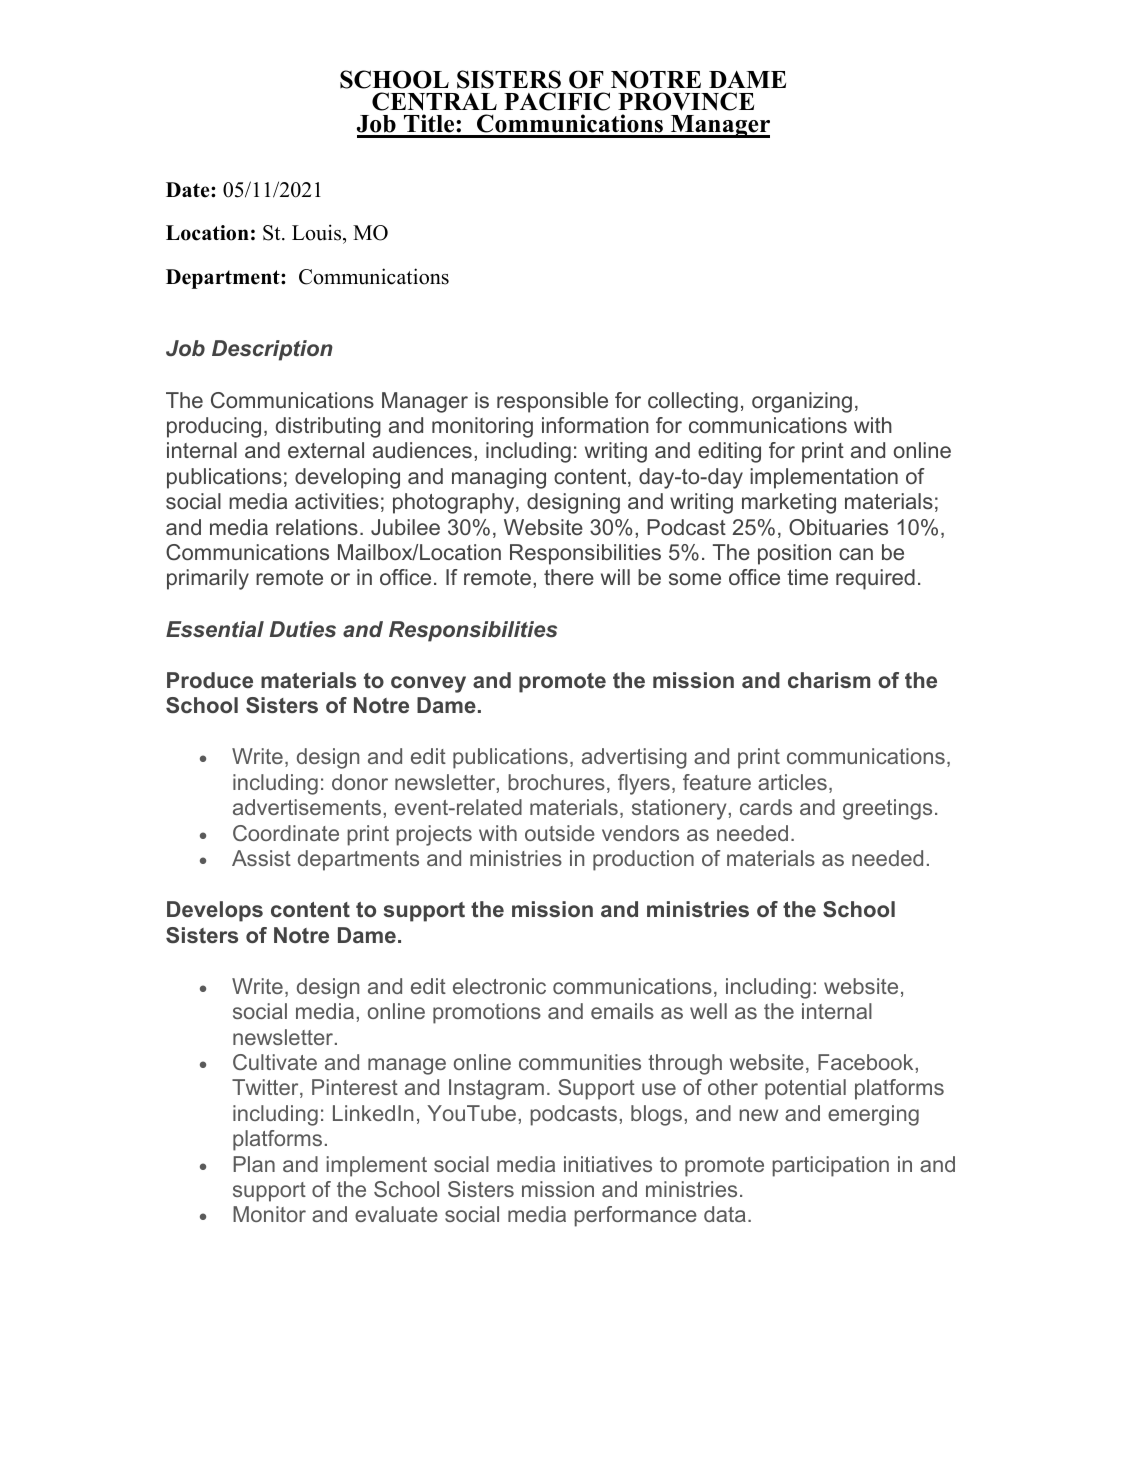 The height and width of the screenshot is (1458, 1127). What do you see at coordinates (708, 1011) in the screenshot?
I see `well` at bounding box center [708, 1011].
